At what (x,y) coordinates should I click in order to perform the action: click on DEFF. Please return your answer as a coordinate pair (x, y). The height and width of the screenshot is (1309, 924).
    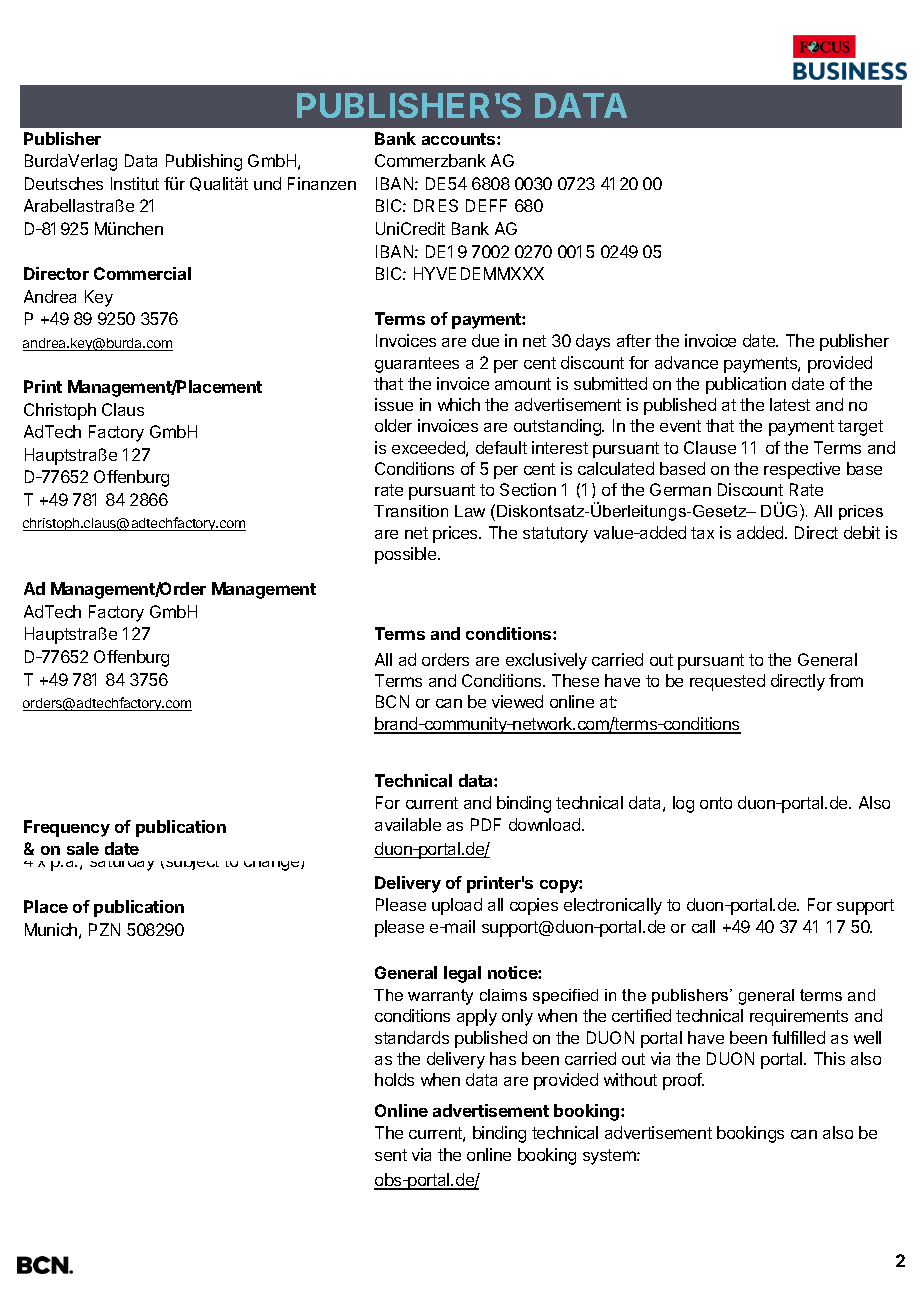
    Looking at the image, I should click on (486, 205).
